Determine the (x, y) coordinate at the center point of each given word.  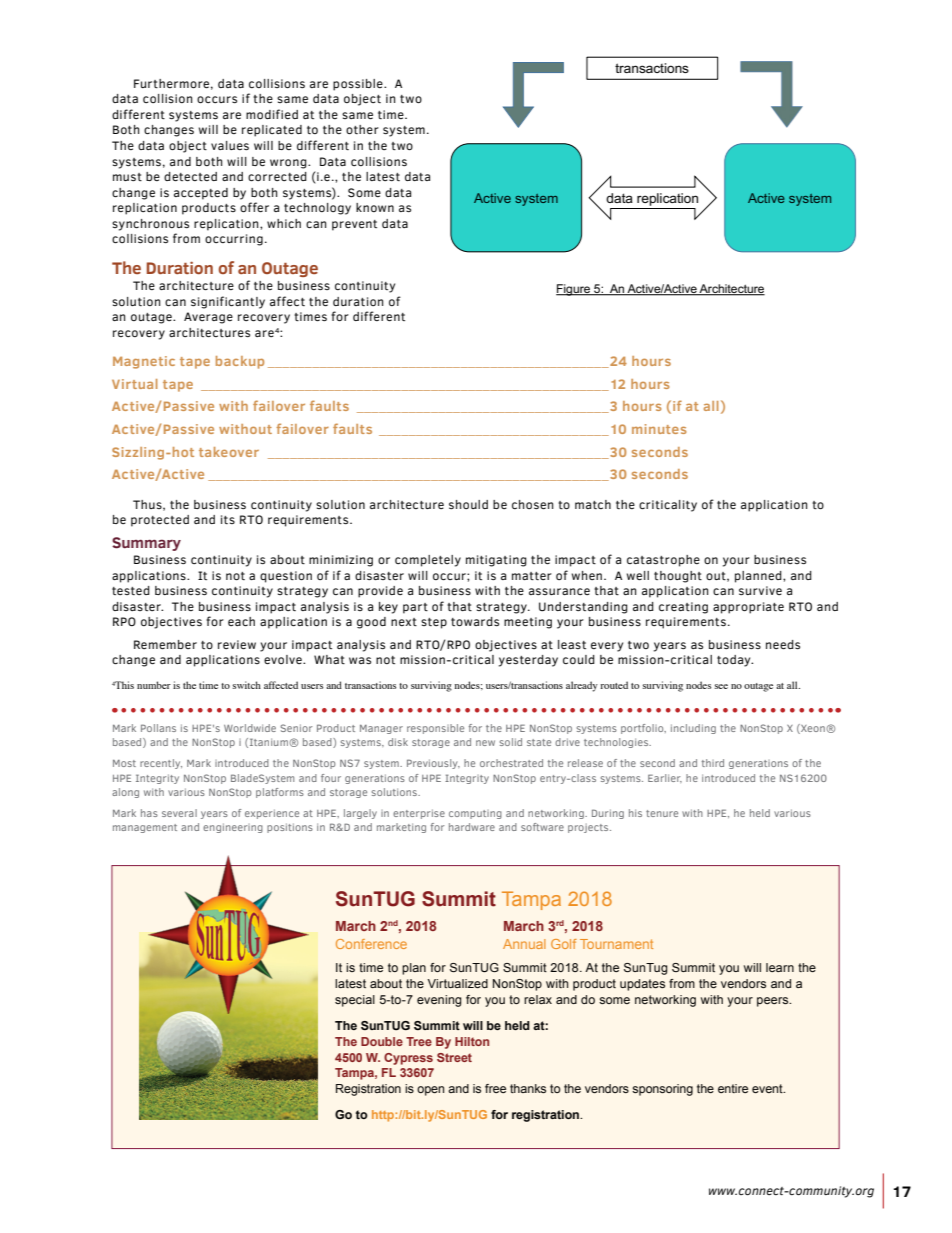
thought (678, 577)
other (362, 129)
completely (428, 561)
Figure (574, 290)
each (241, 621)
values (230, 145)
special (355, 1001)
